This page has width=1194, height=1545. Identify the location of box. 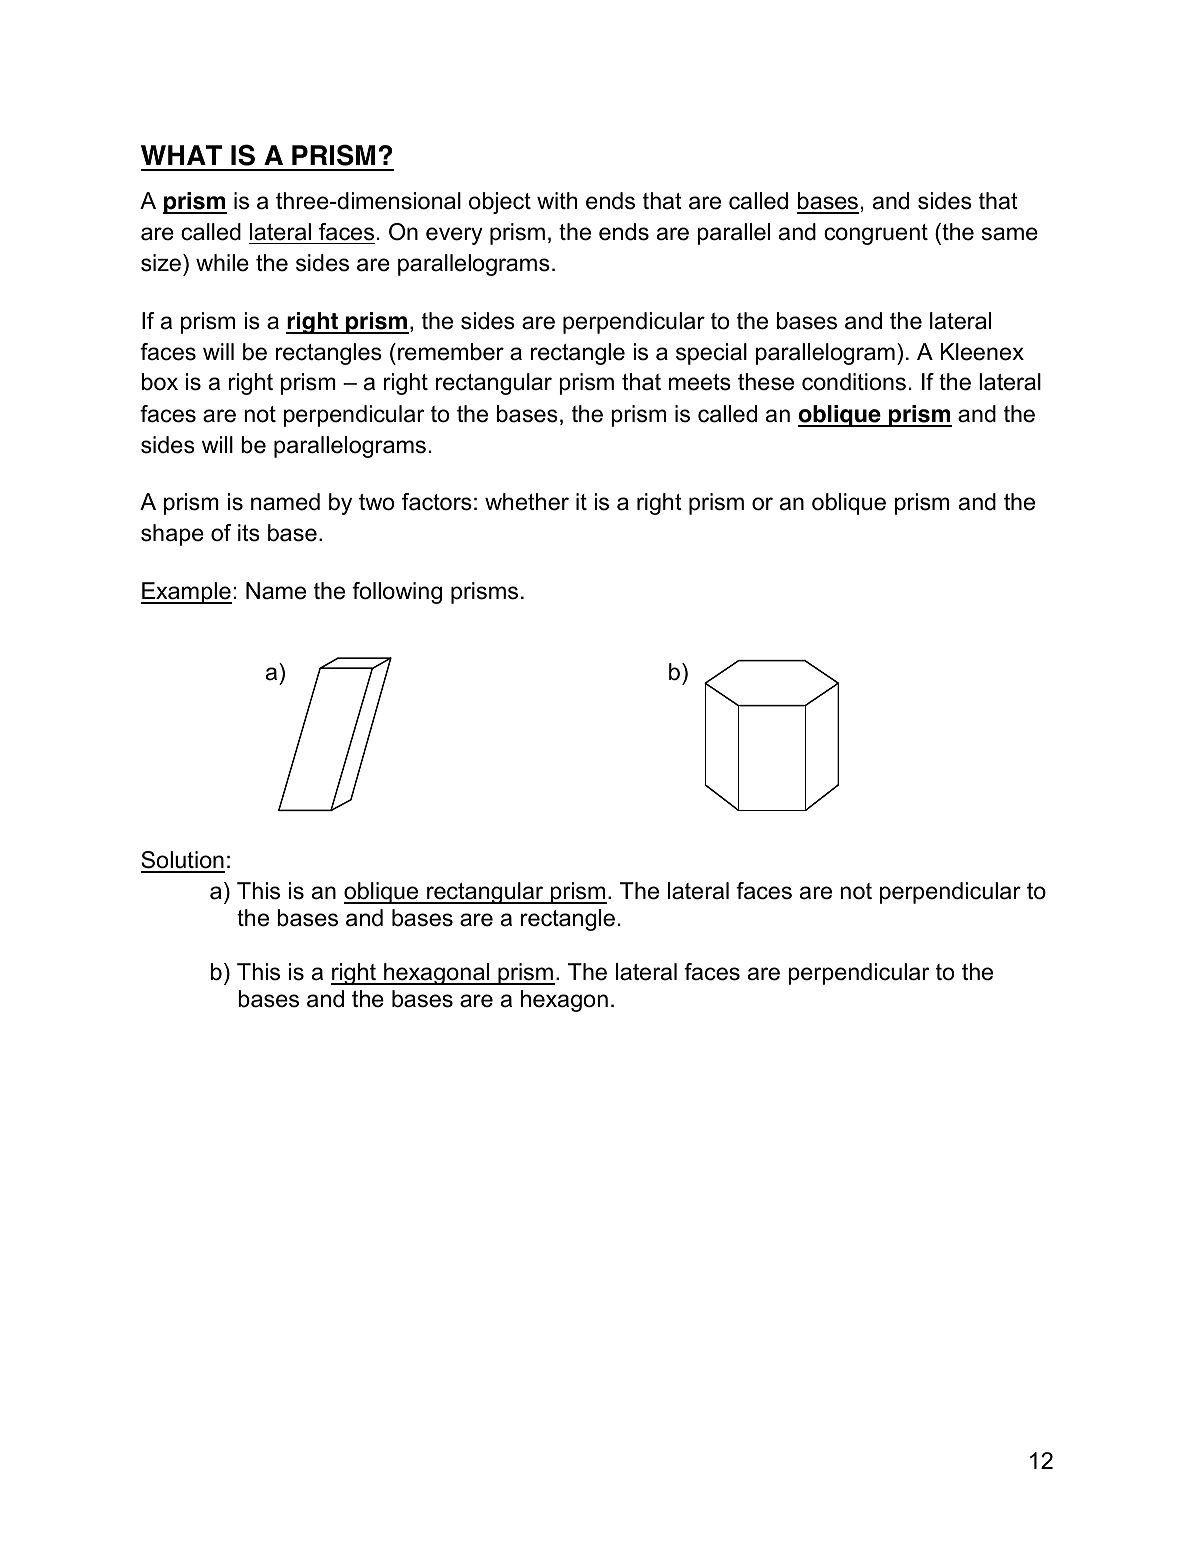
(160, 382).
